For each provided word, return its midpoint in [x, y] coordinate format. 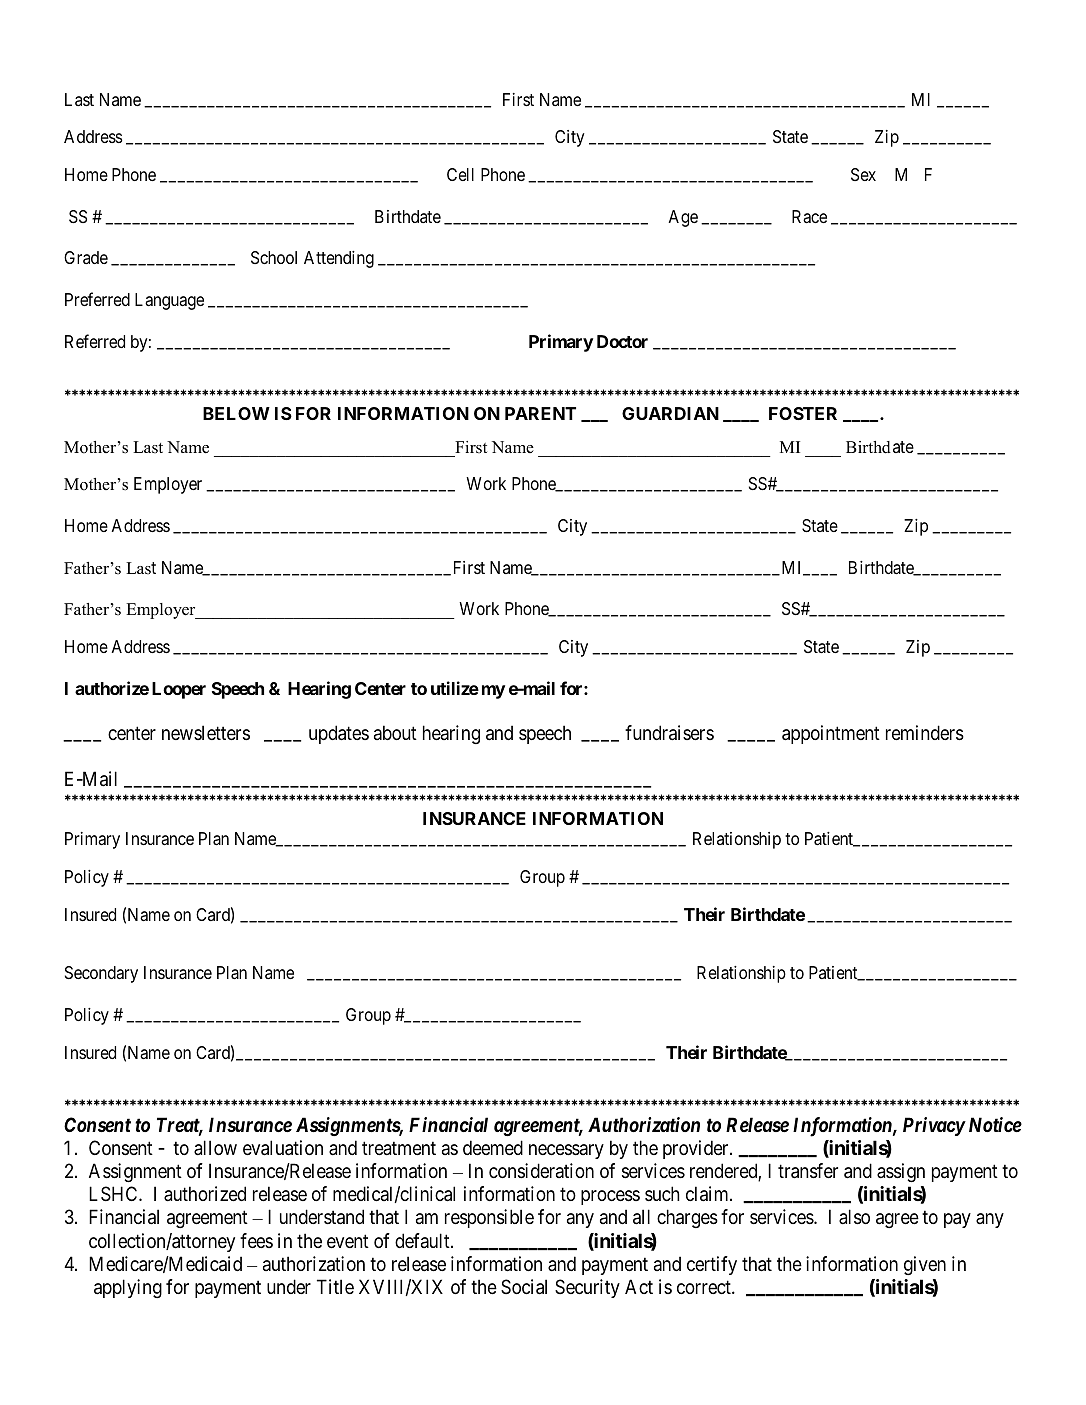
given [925, 1265]
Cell [460, 174]
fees [256, 1240]
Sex [863, 174]
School [274, 257]
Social [524, 1287]
